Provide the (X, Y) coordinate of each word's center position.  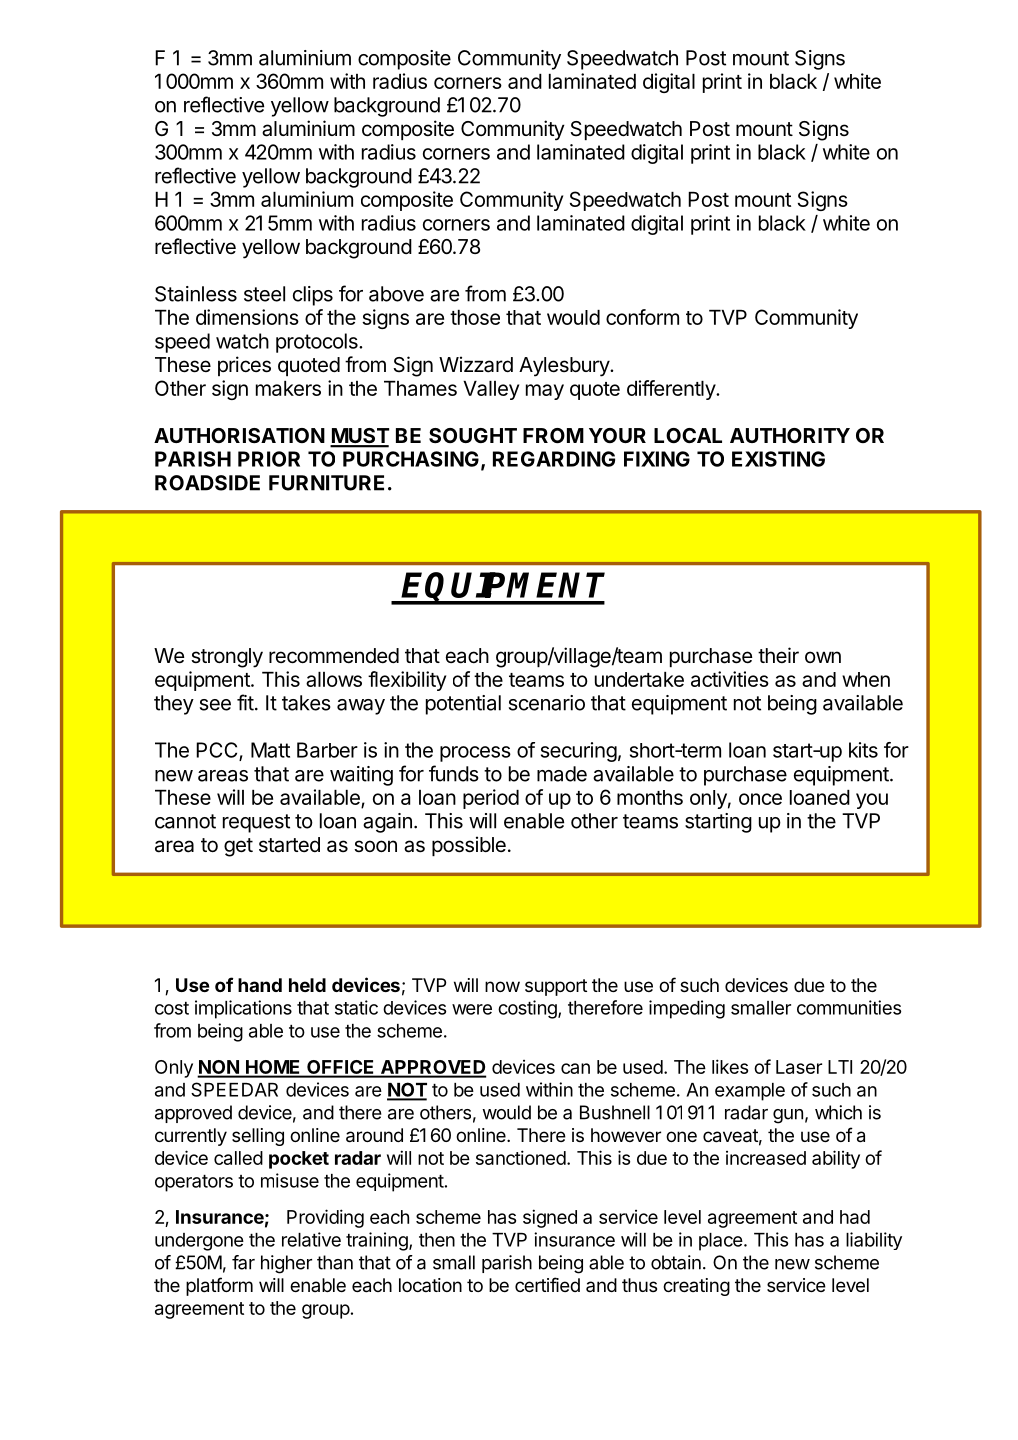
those (475, 317)
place (721, 1242)
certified (547, 1284)
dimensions (247, 317)
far (243, 1262)
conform (642, 317)
